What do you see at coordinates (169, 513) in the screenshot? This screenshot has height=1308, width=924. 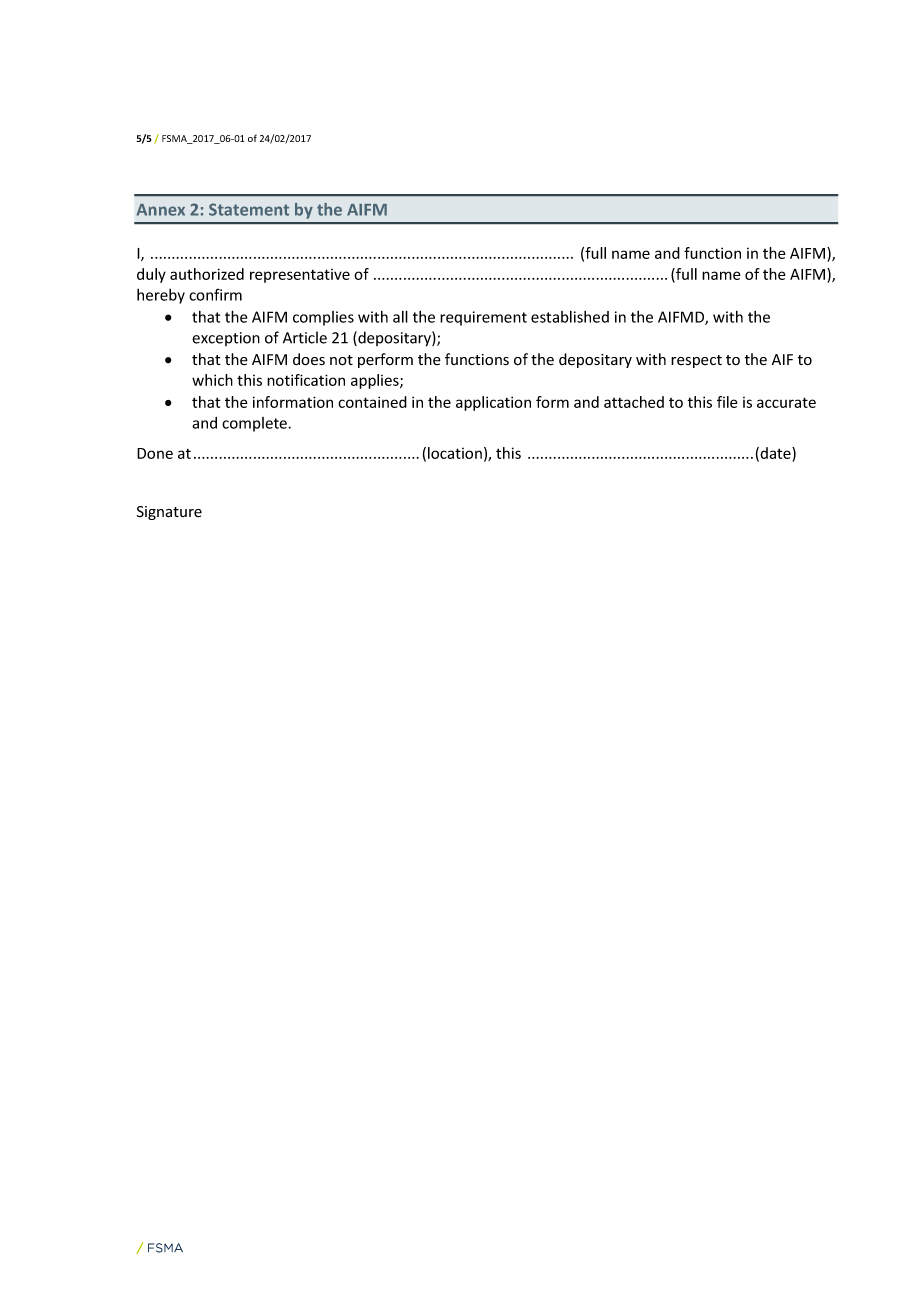 I see `Signature` at bounding box center [169, 513].
